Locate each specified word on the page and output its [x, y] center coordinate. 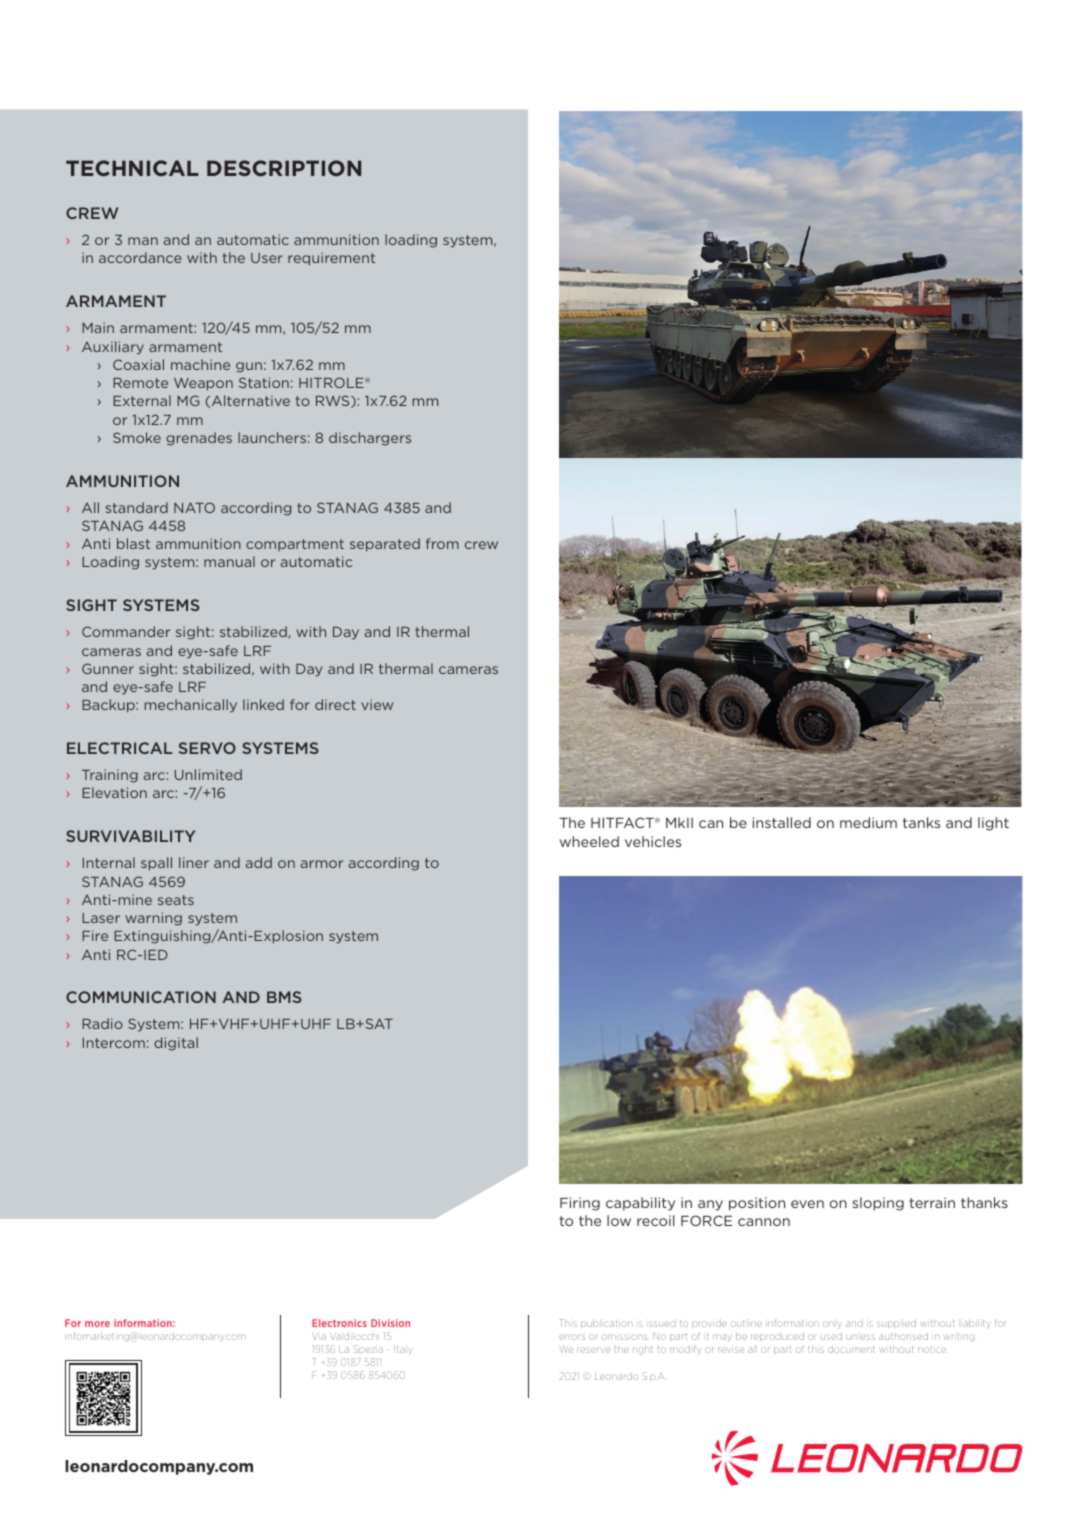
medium [868, 822]
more [97, 1324]
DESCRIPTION [284, 168]
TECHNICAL [132, 168]
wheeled [589, 841]
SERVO [207, 748]
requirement [331, 259]
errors [572, 1337]
